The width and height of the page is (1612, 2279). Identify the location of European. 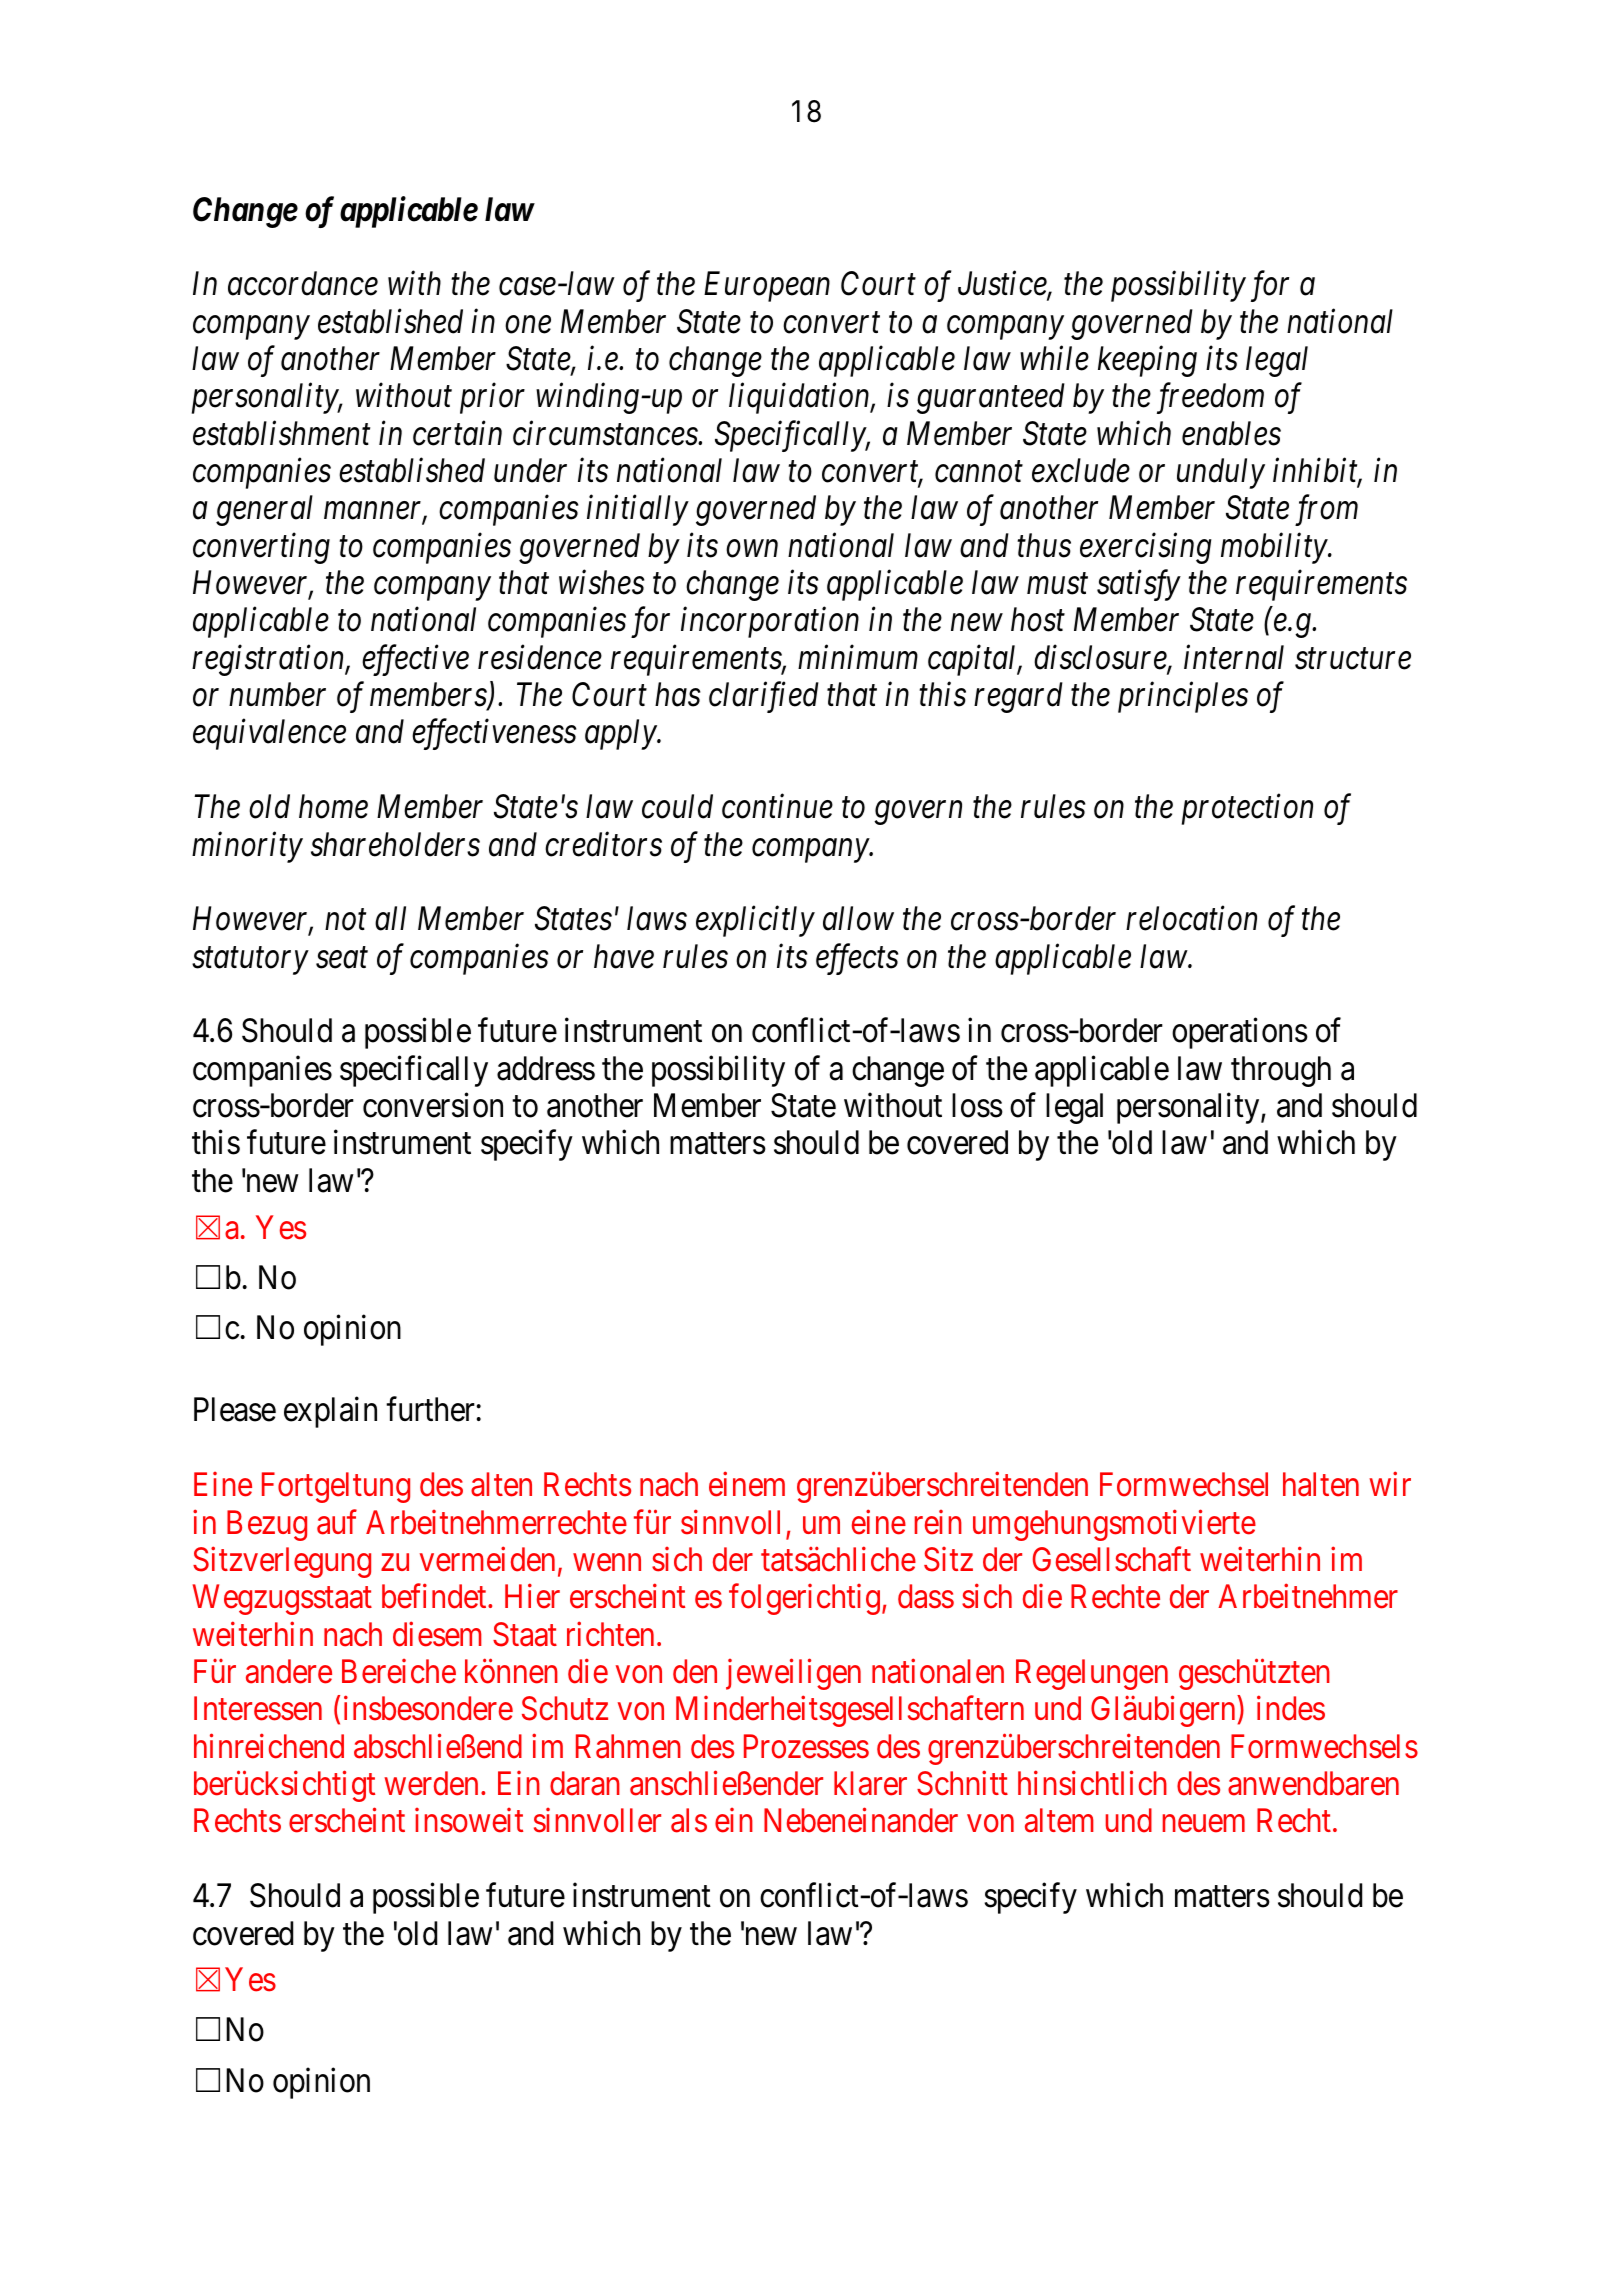
(767, 287).
